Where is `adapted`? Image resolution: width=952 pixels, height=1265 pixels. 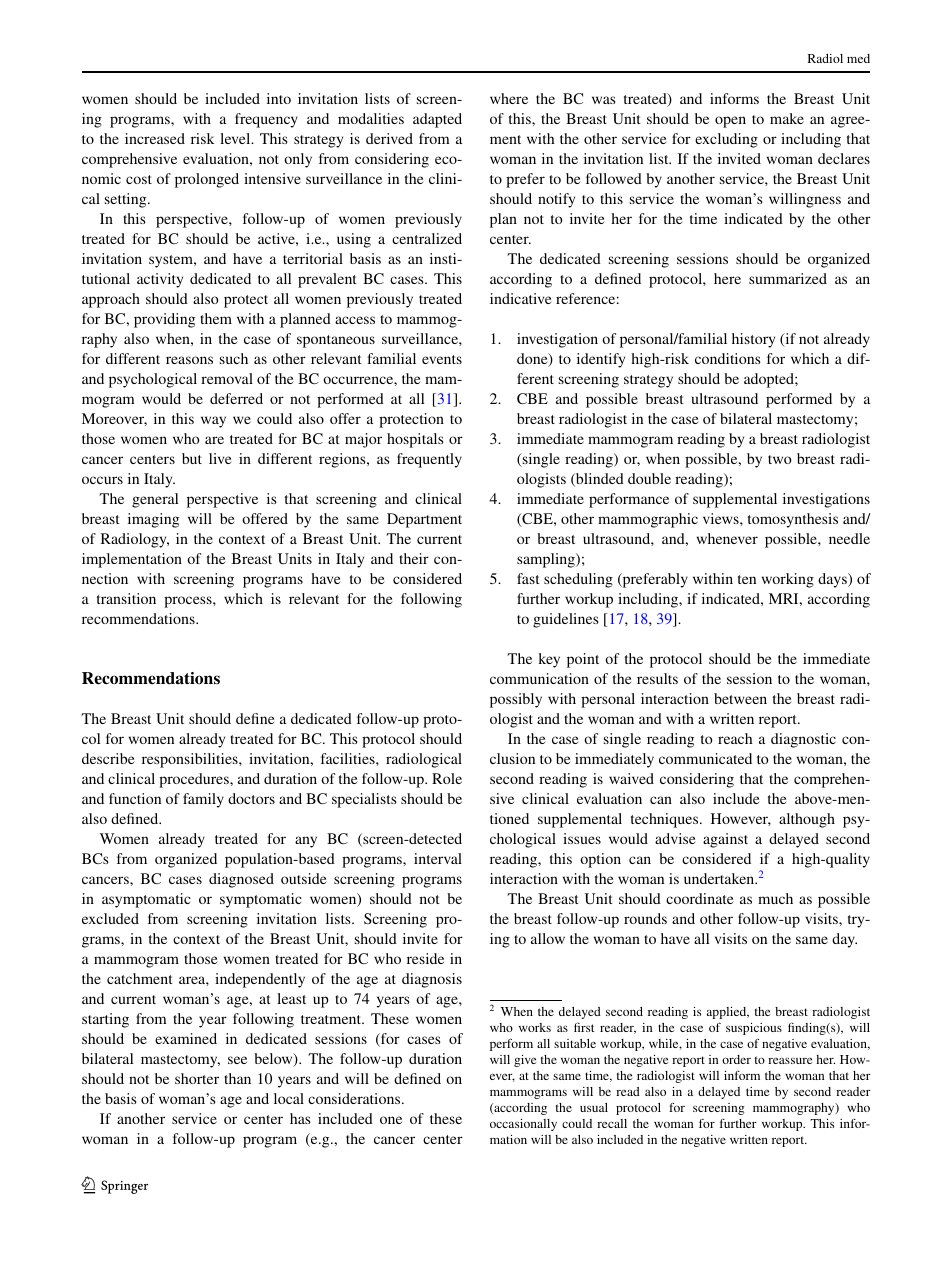 adapted is located at coordinates (437, 120).
